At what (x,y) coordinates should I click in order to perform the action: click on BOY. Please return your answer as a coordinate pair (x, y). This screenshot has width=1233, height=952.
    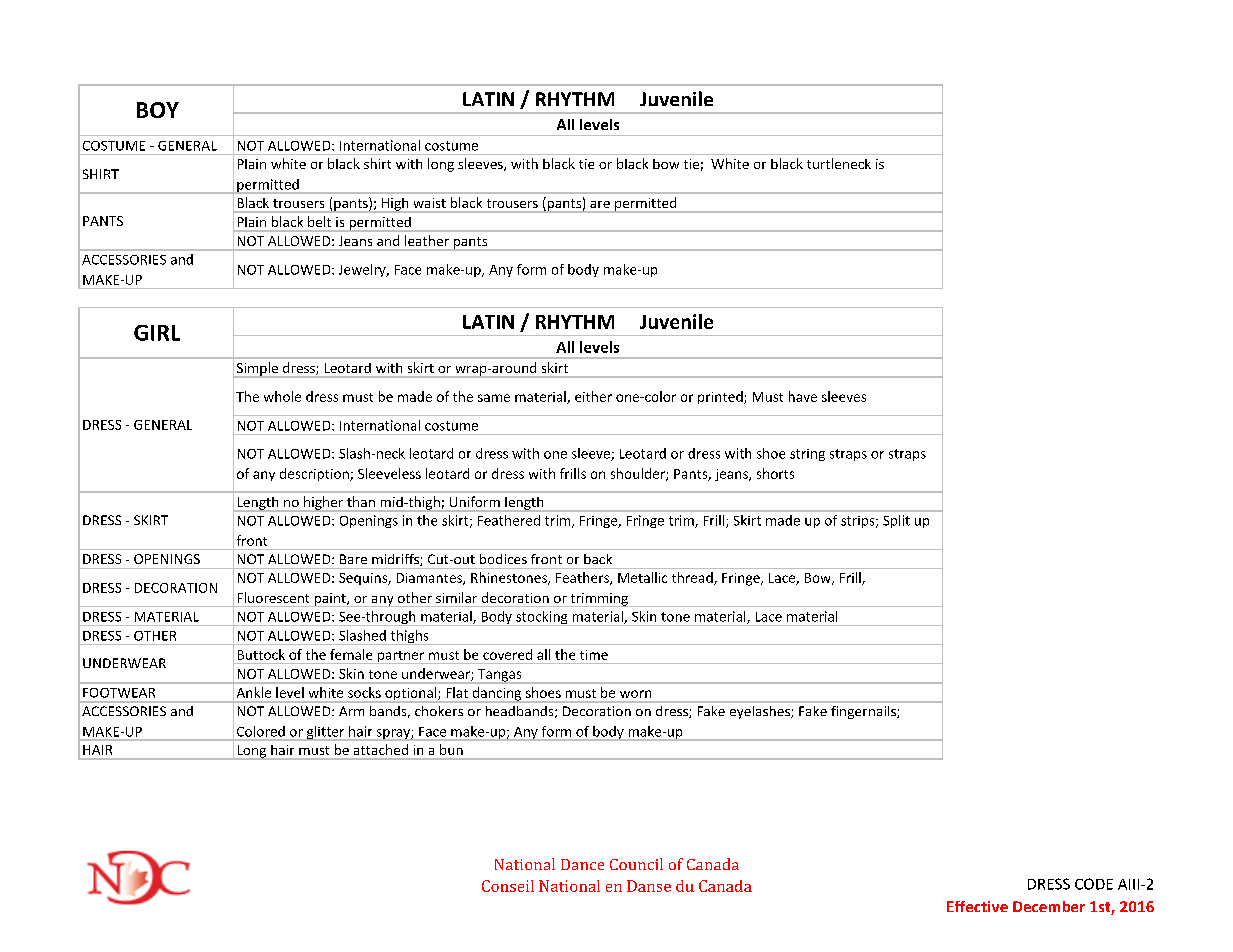
    Looking at the image, I should click on (158, 110).
